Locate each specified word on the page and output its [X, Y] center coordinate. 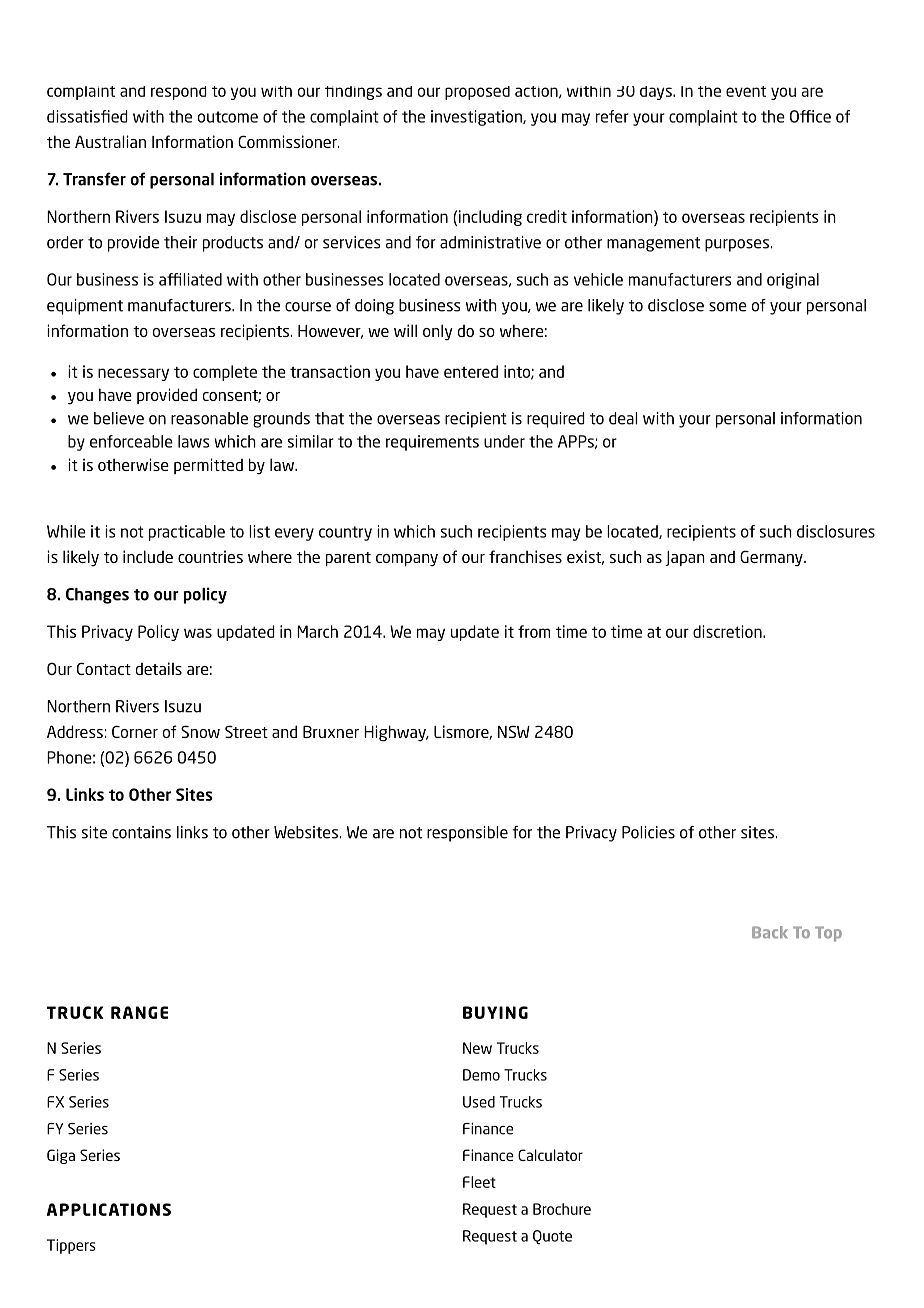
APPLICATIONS [109, 1209]
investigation [477, 118]
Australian [110, 141]
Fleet [479, 1182]
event [746, 91]
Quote [552, 1237]
